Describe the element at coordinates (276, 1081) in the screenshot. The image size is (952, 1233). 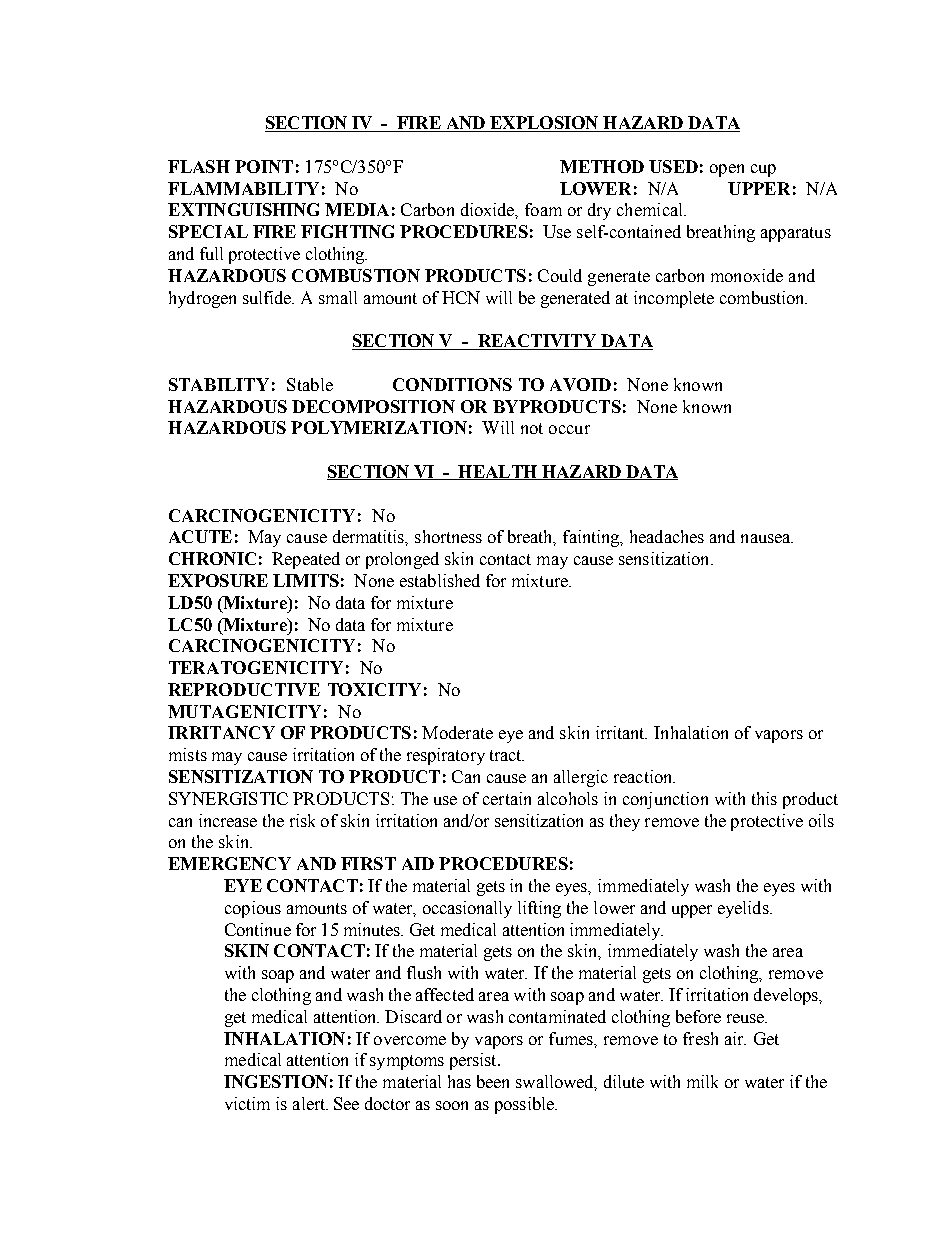
I see `INGESTION` at that location.
